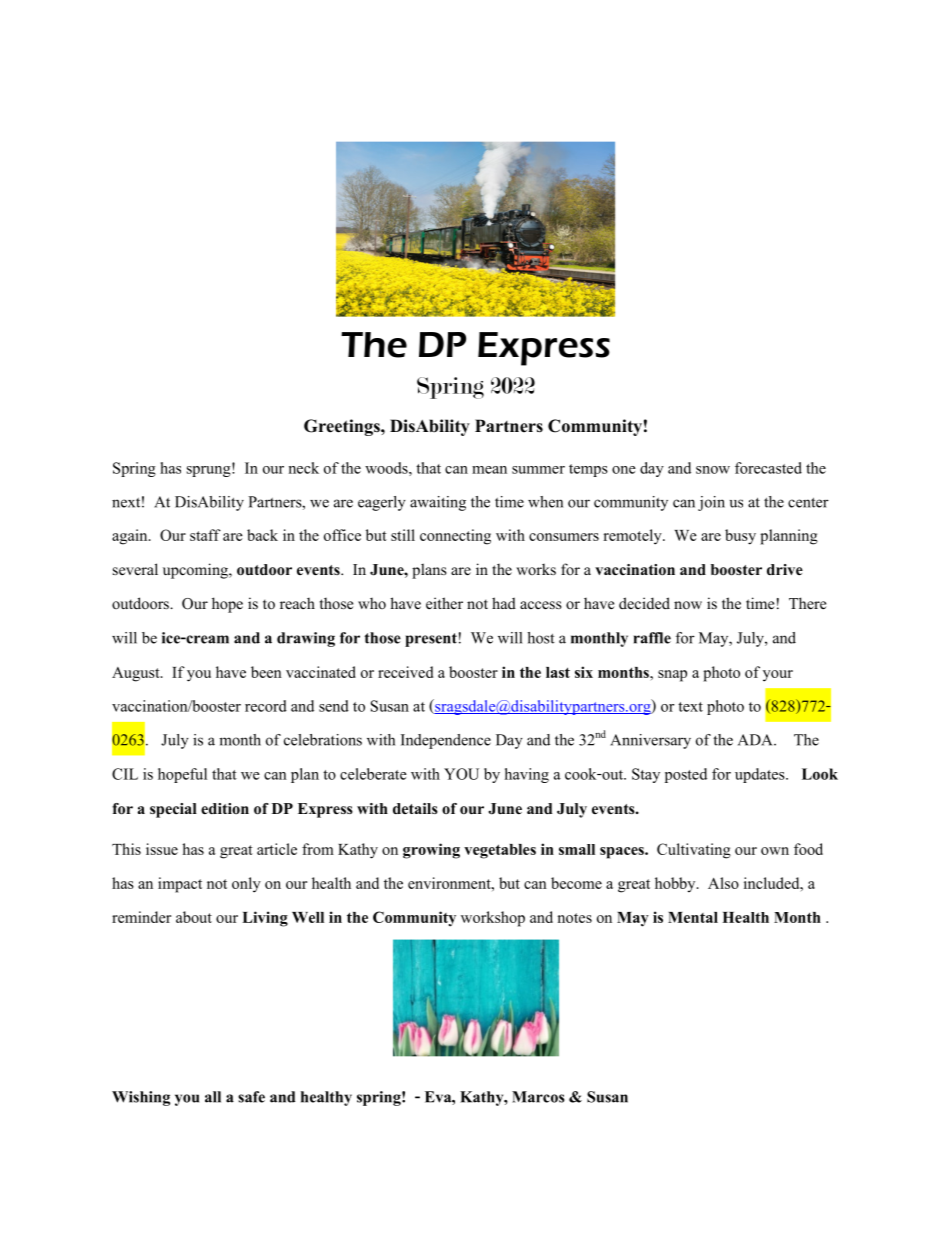  I want to click on been, so click(266, 672).
